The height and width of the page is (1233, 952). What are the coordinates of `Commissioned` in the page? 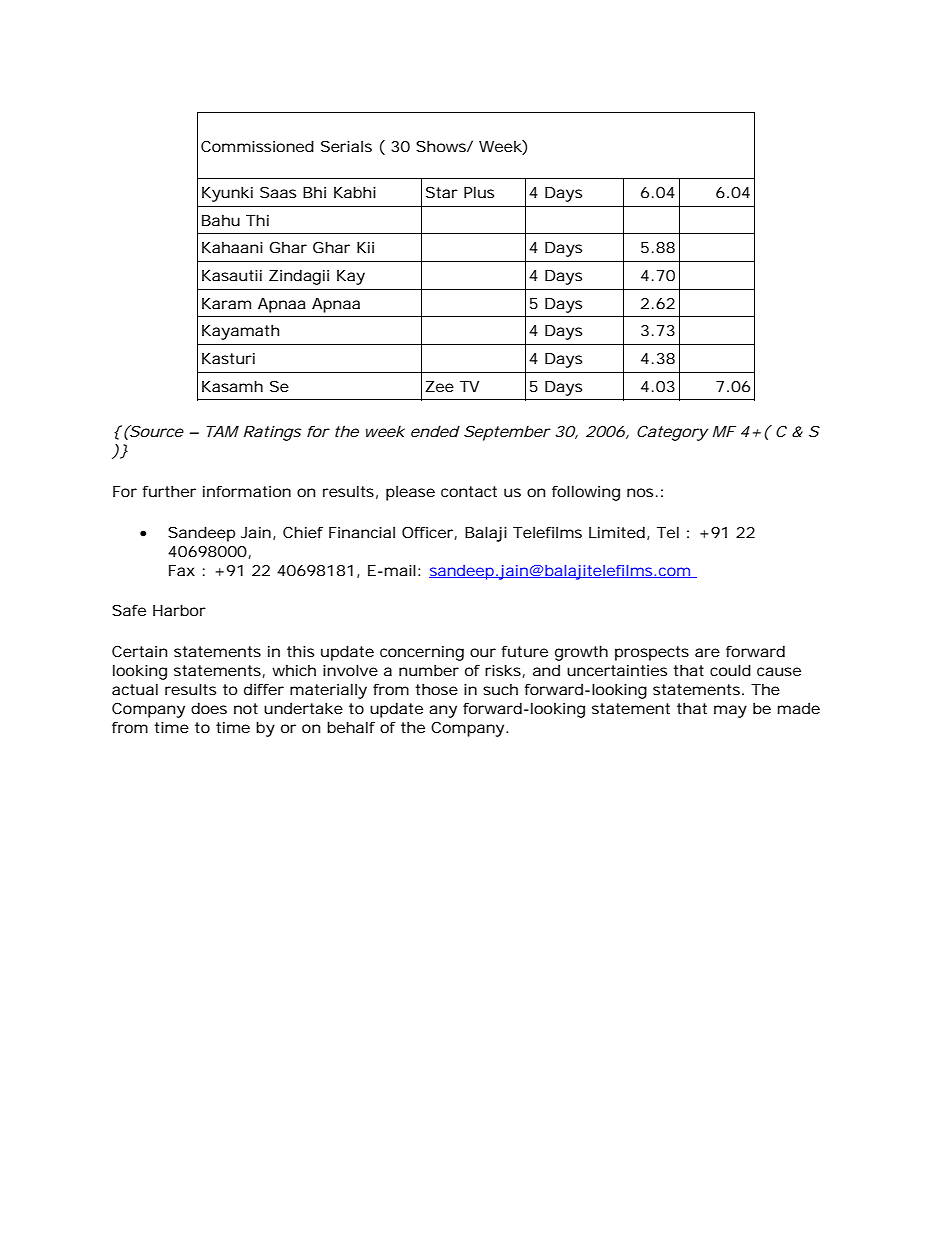 It's located at (257, 146).
